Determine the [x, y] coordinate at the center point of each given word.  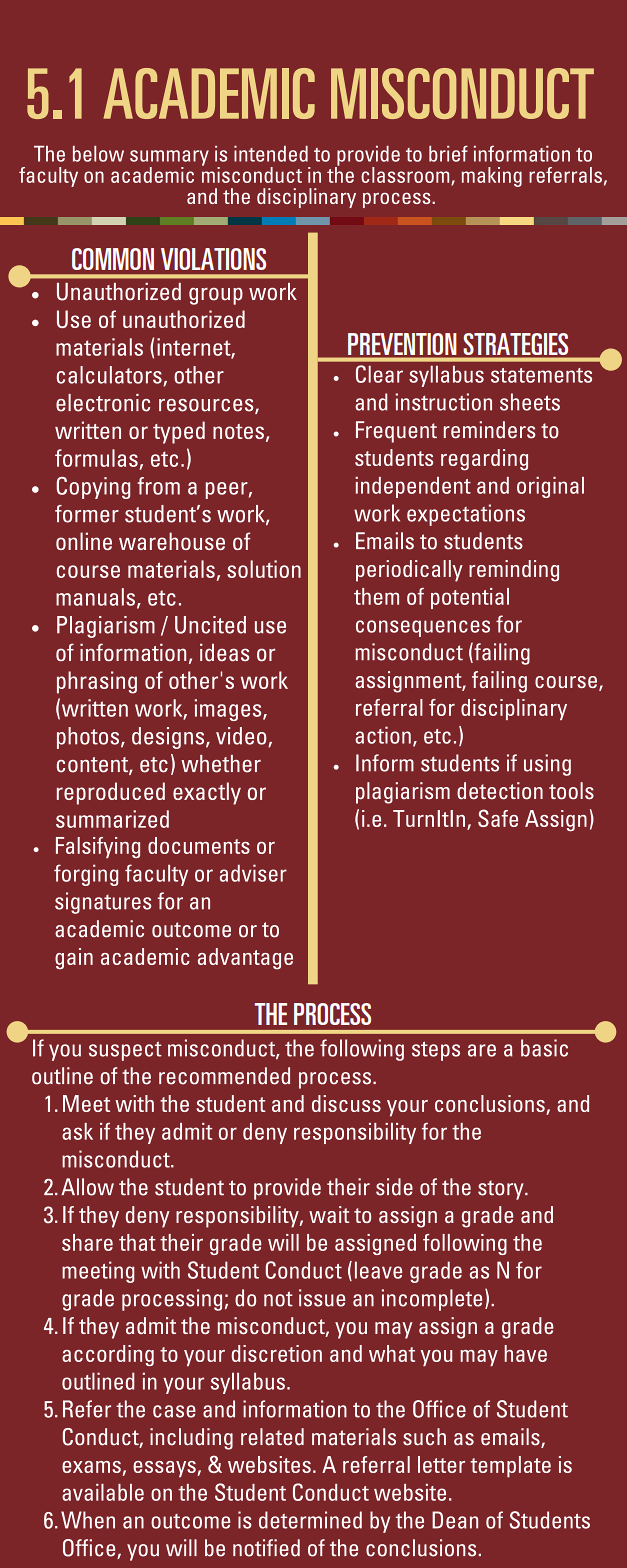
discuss [346, 1103]
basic [544, 1048]
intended [271, 154]
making [492, 177]
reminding [514, 571]
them [376, 596]
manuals [97, 598]
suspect [125, 1051]
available [103, 1492]
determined [310, 1520]
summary [169, 159]
